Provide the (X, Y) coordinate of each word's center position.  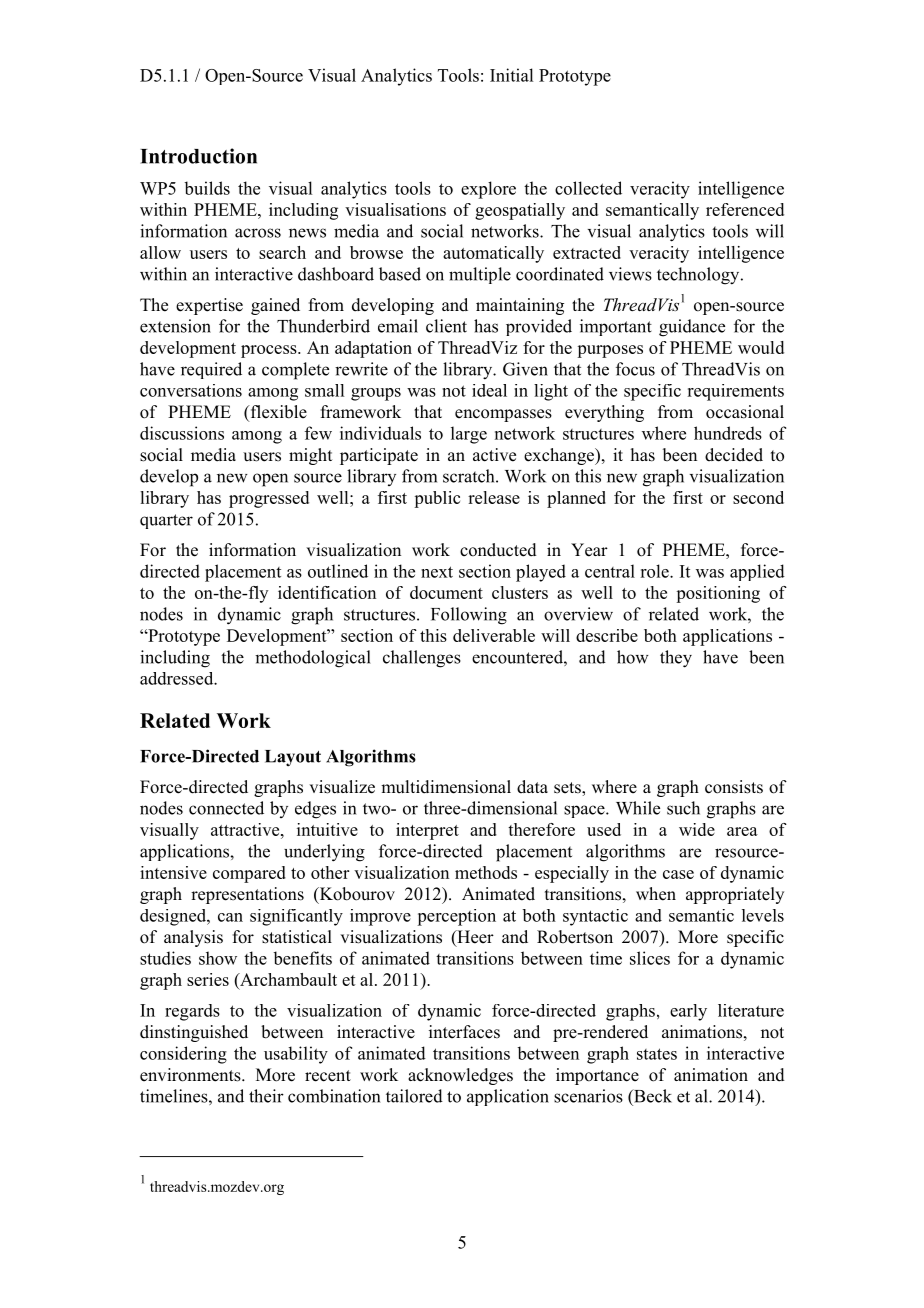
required (211, 370)
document (446, 592)
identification (327, 592)
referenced (745, 209)
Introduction (198, 156)
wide (697, 829)
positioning (718, 594)
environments (191, 1075)
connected (226, 808)
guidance (692, 328)
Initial (511, 75)
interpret (427, 831)
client (446, 326)
